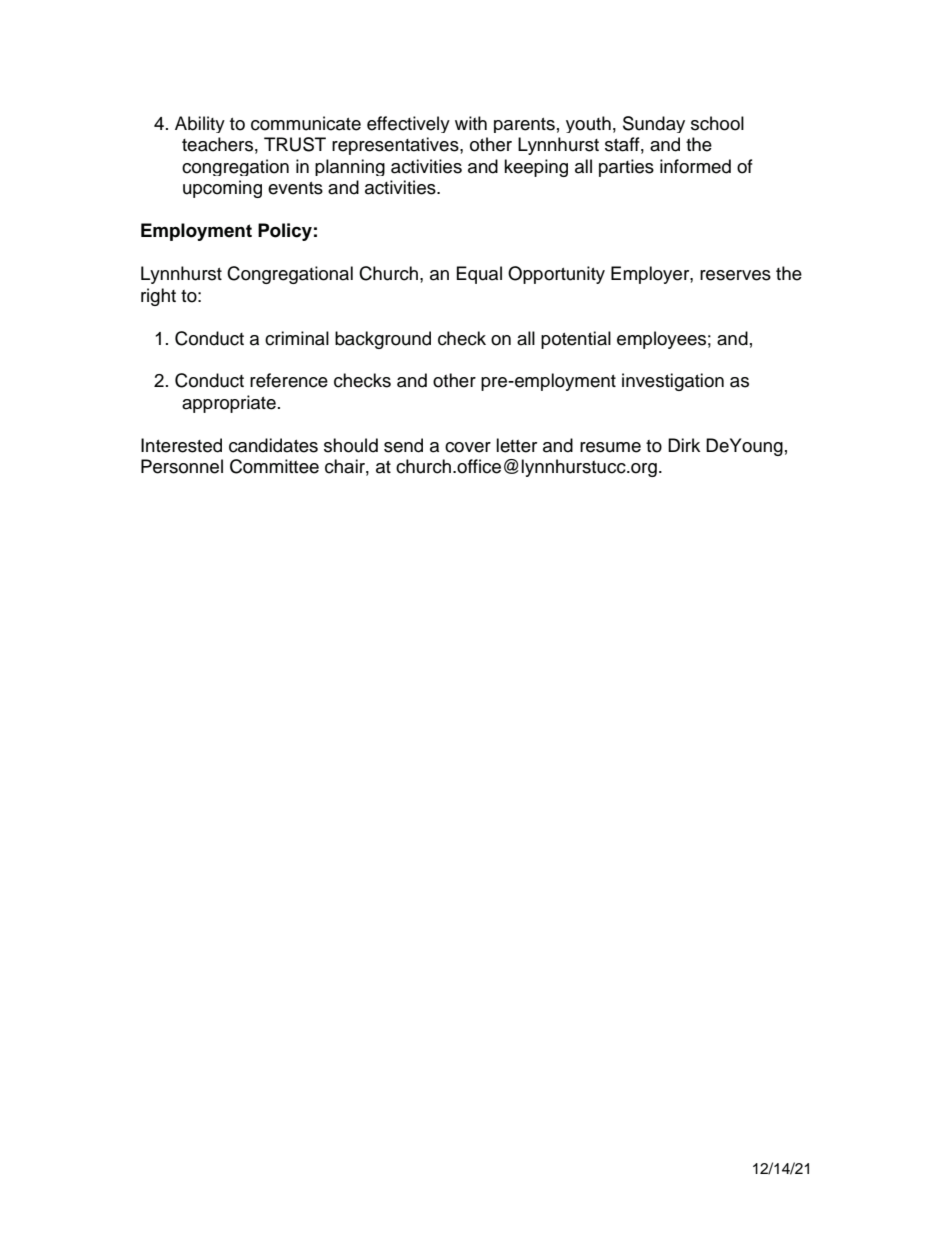 The height and width of the document is (1233, 952). Describe the element at coordinates (654, 124) in the document. I see `Sunday` at that location.
